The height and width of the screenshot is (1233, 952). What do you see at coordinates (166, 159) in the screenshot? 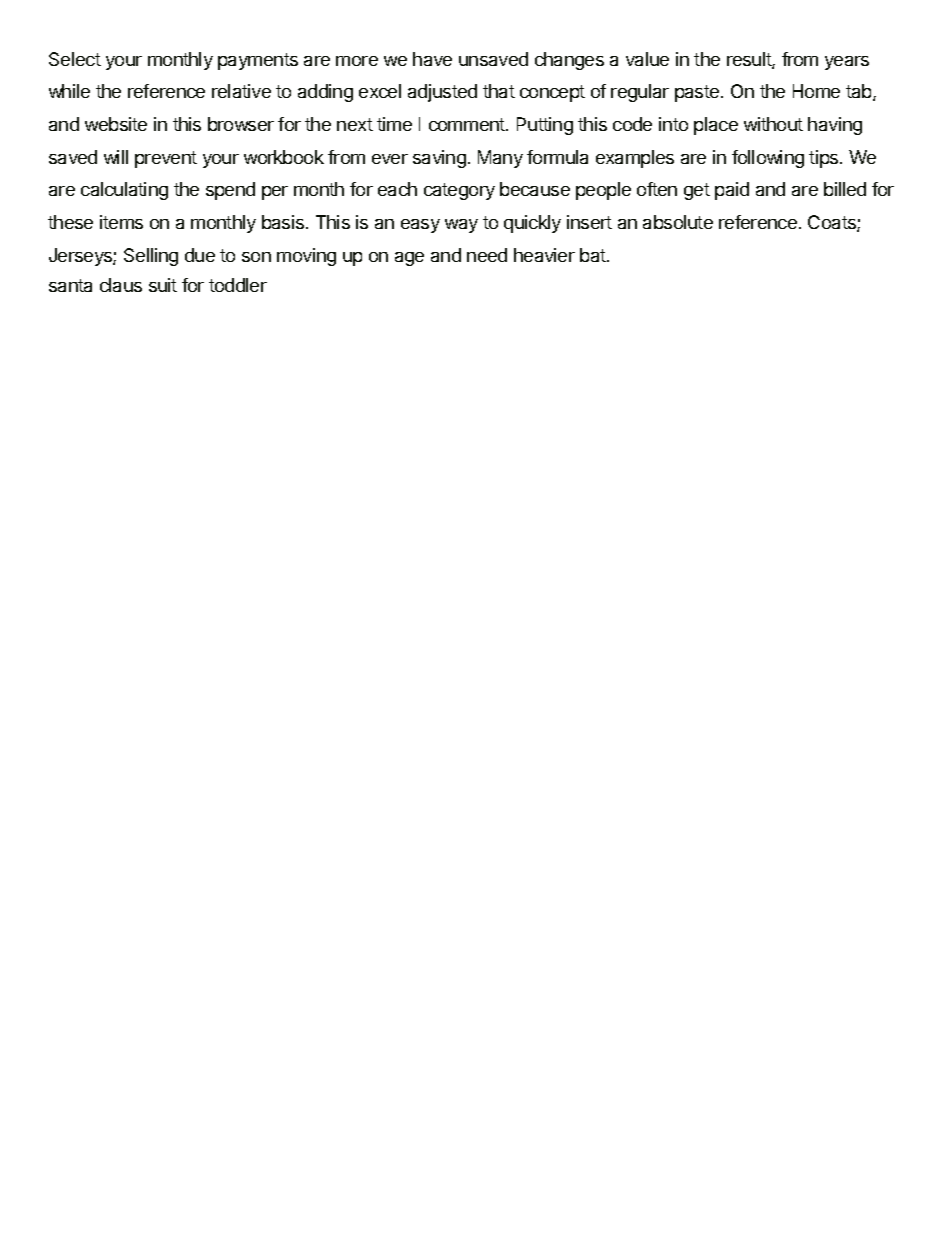
I see `prevent` at bounding box center [166, 159].
